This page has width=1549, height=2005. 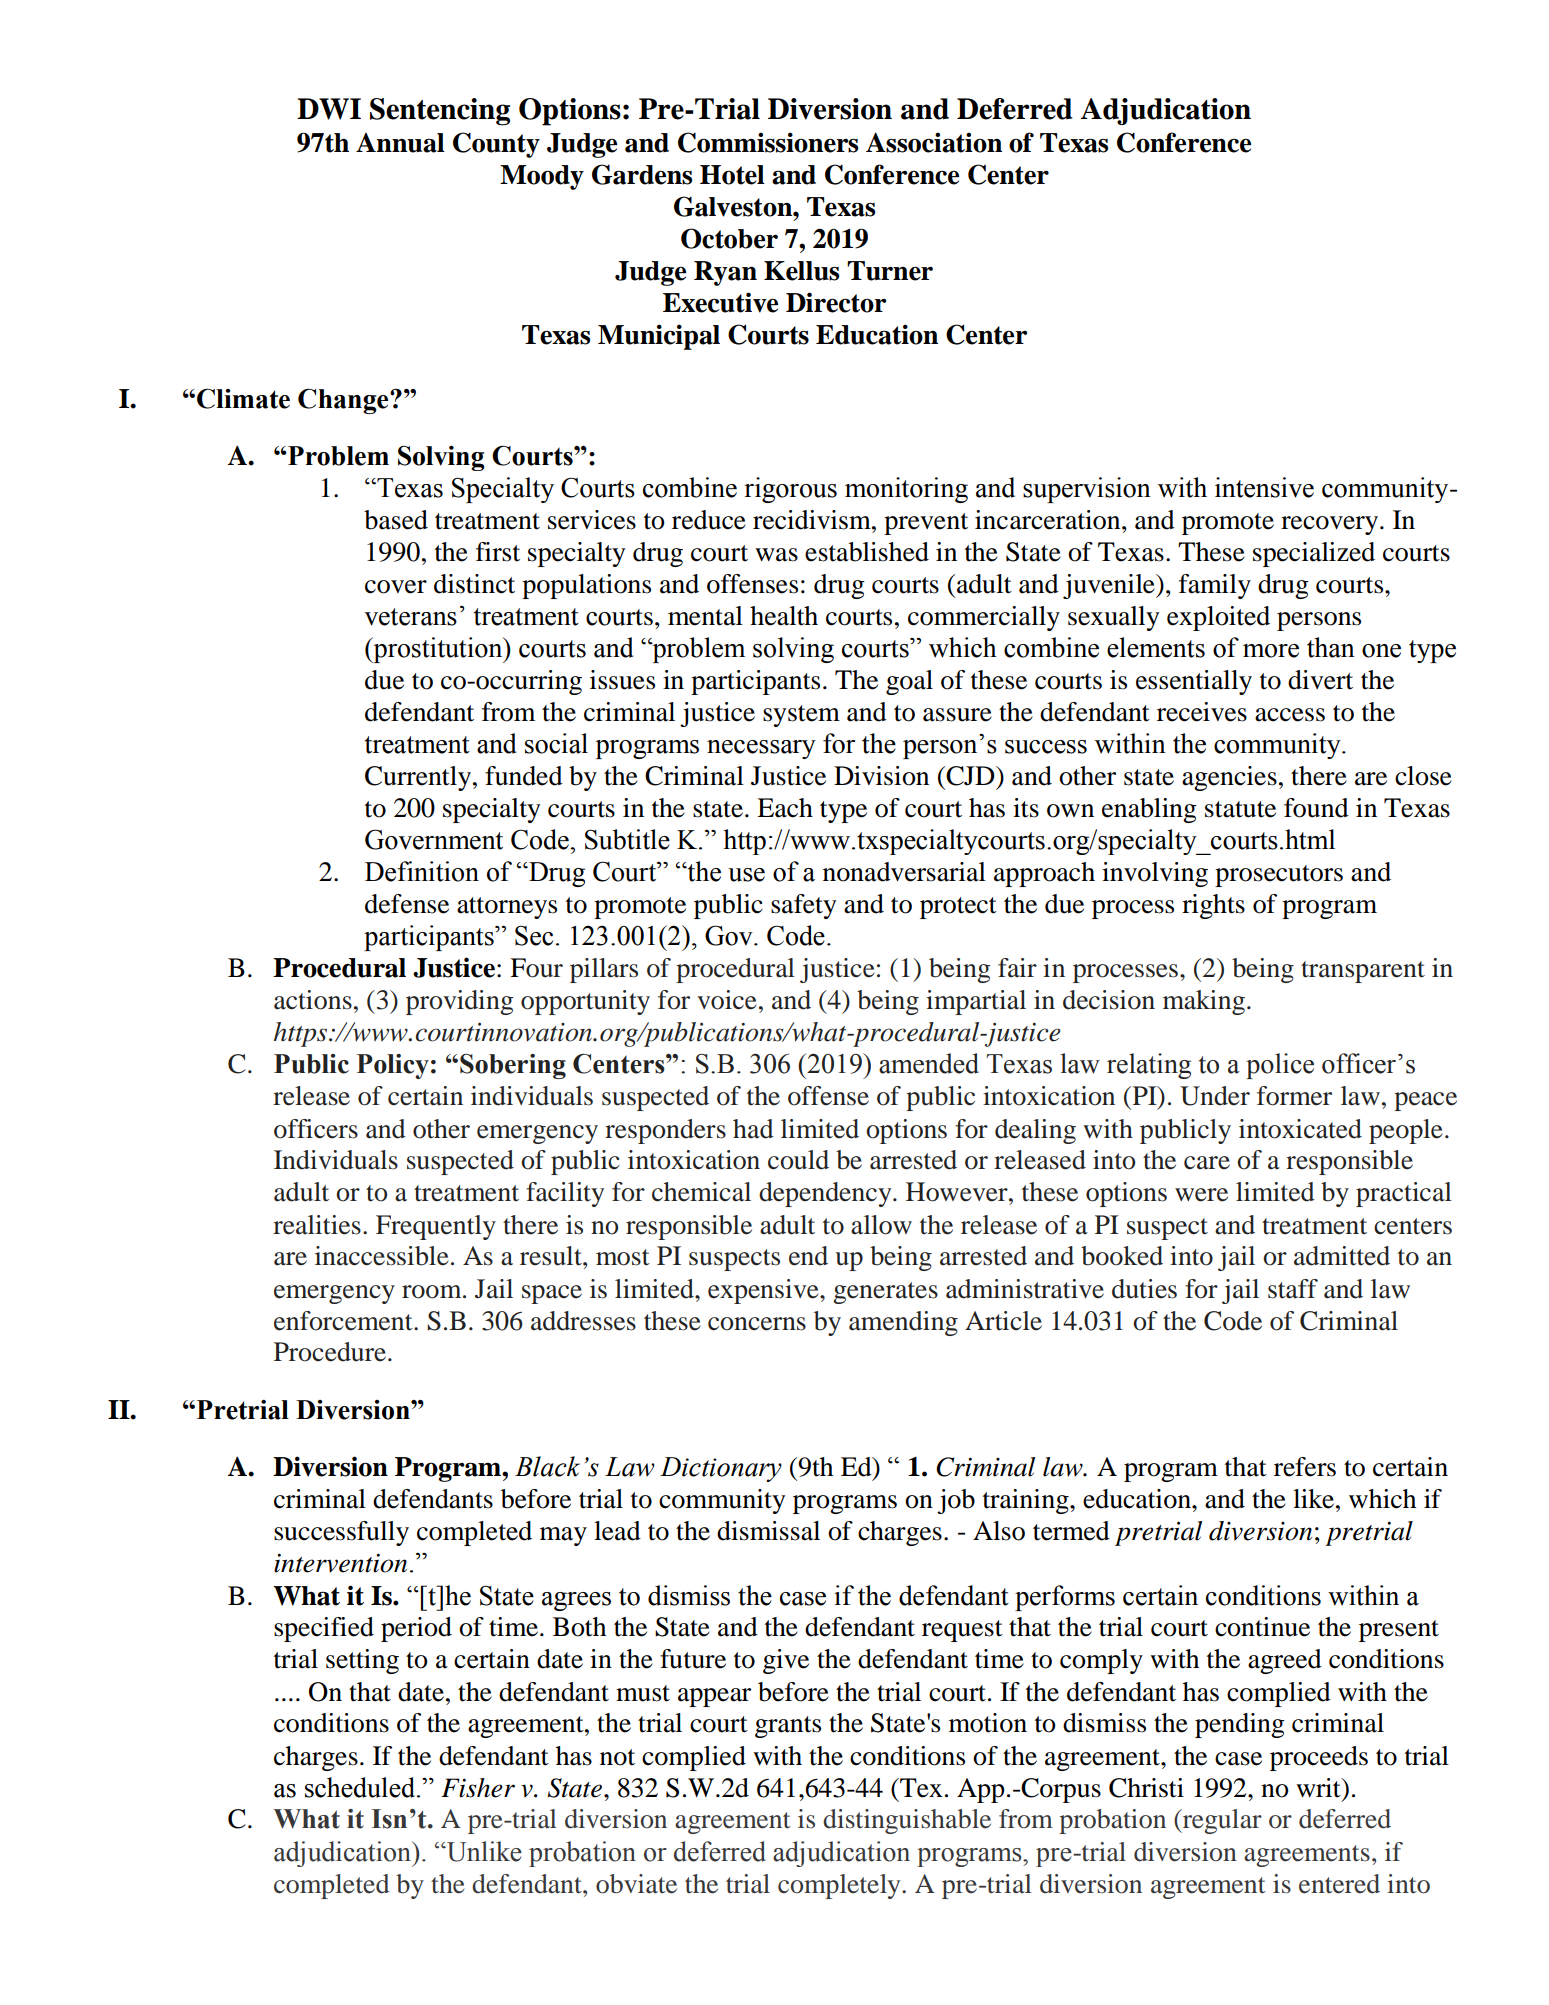 What do you see at coordinates (459, 1002) in the page?
I see `providing` at bounding box center [459, 1002].
